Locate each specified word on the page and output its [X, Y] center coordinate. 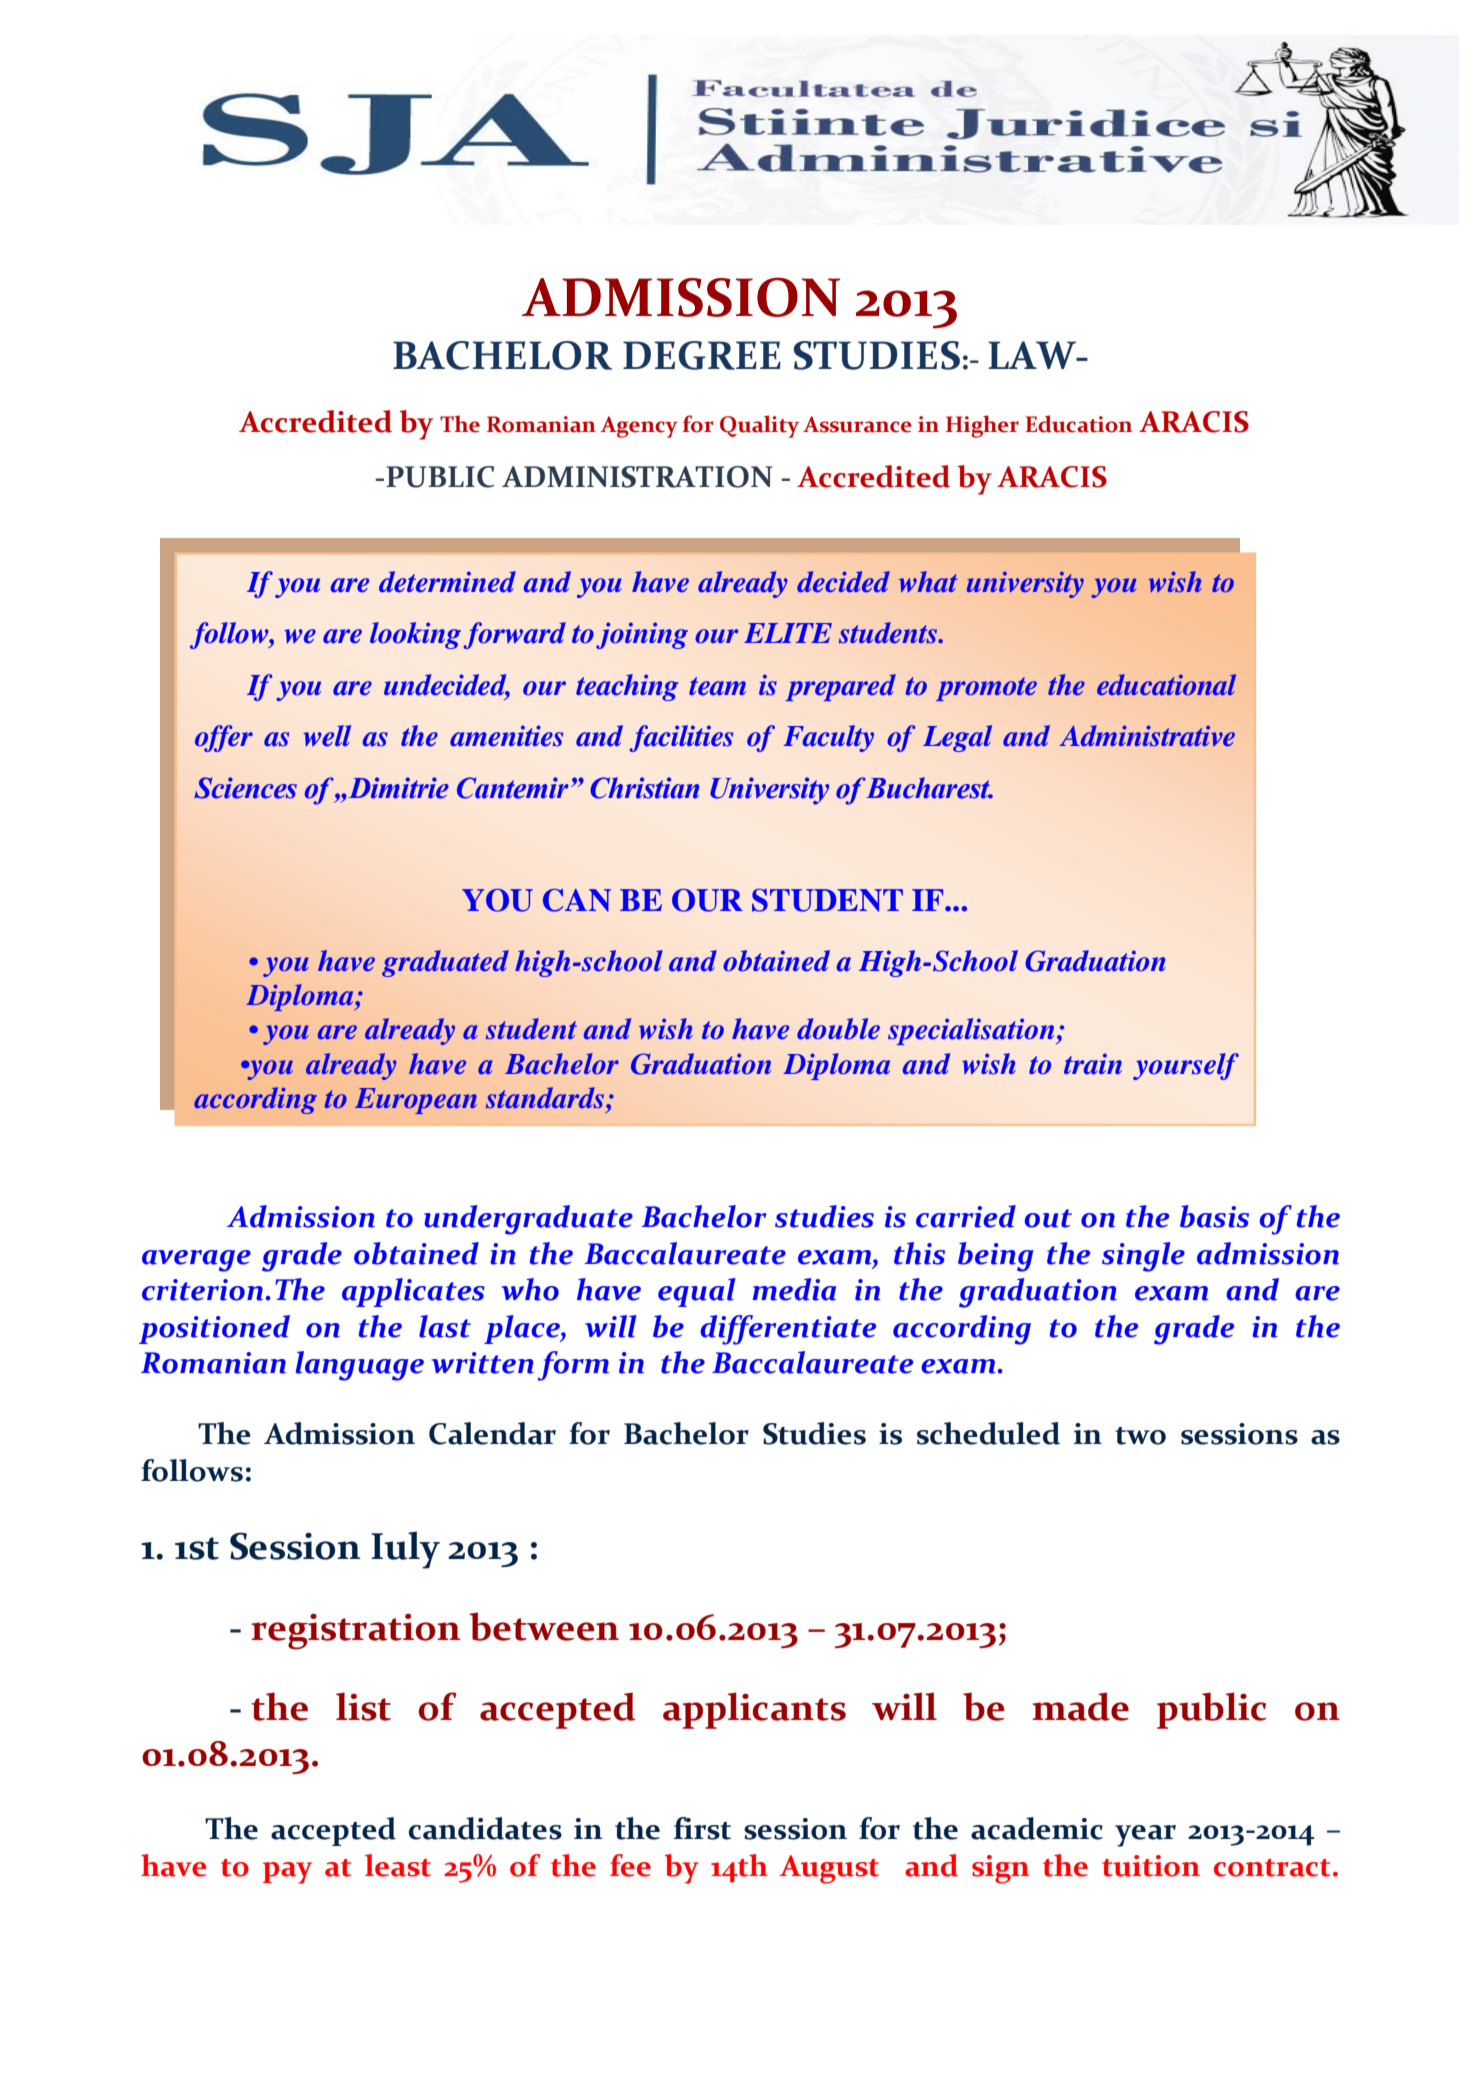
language [360, 1366]
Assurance [857, 424]
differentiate [788, 1330]
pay [287, 1873]
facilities [681, 738]
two [1140, 1436]
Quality [759, 426]
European [416, 1101]
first [702, 1828]
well [327, 736]
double [838, 1029]
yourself [1186, 1066]
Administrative [1147, 736]
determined [447, 582]
